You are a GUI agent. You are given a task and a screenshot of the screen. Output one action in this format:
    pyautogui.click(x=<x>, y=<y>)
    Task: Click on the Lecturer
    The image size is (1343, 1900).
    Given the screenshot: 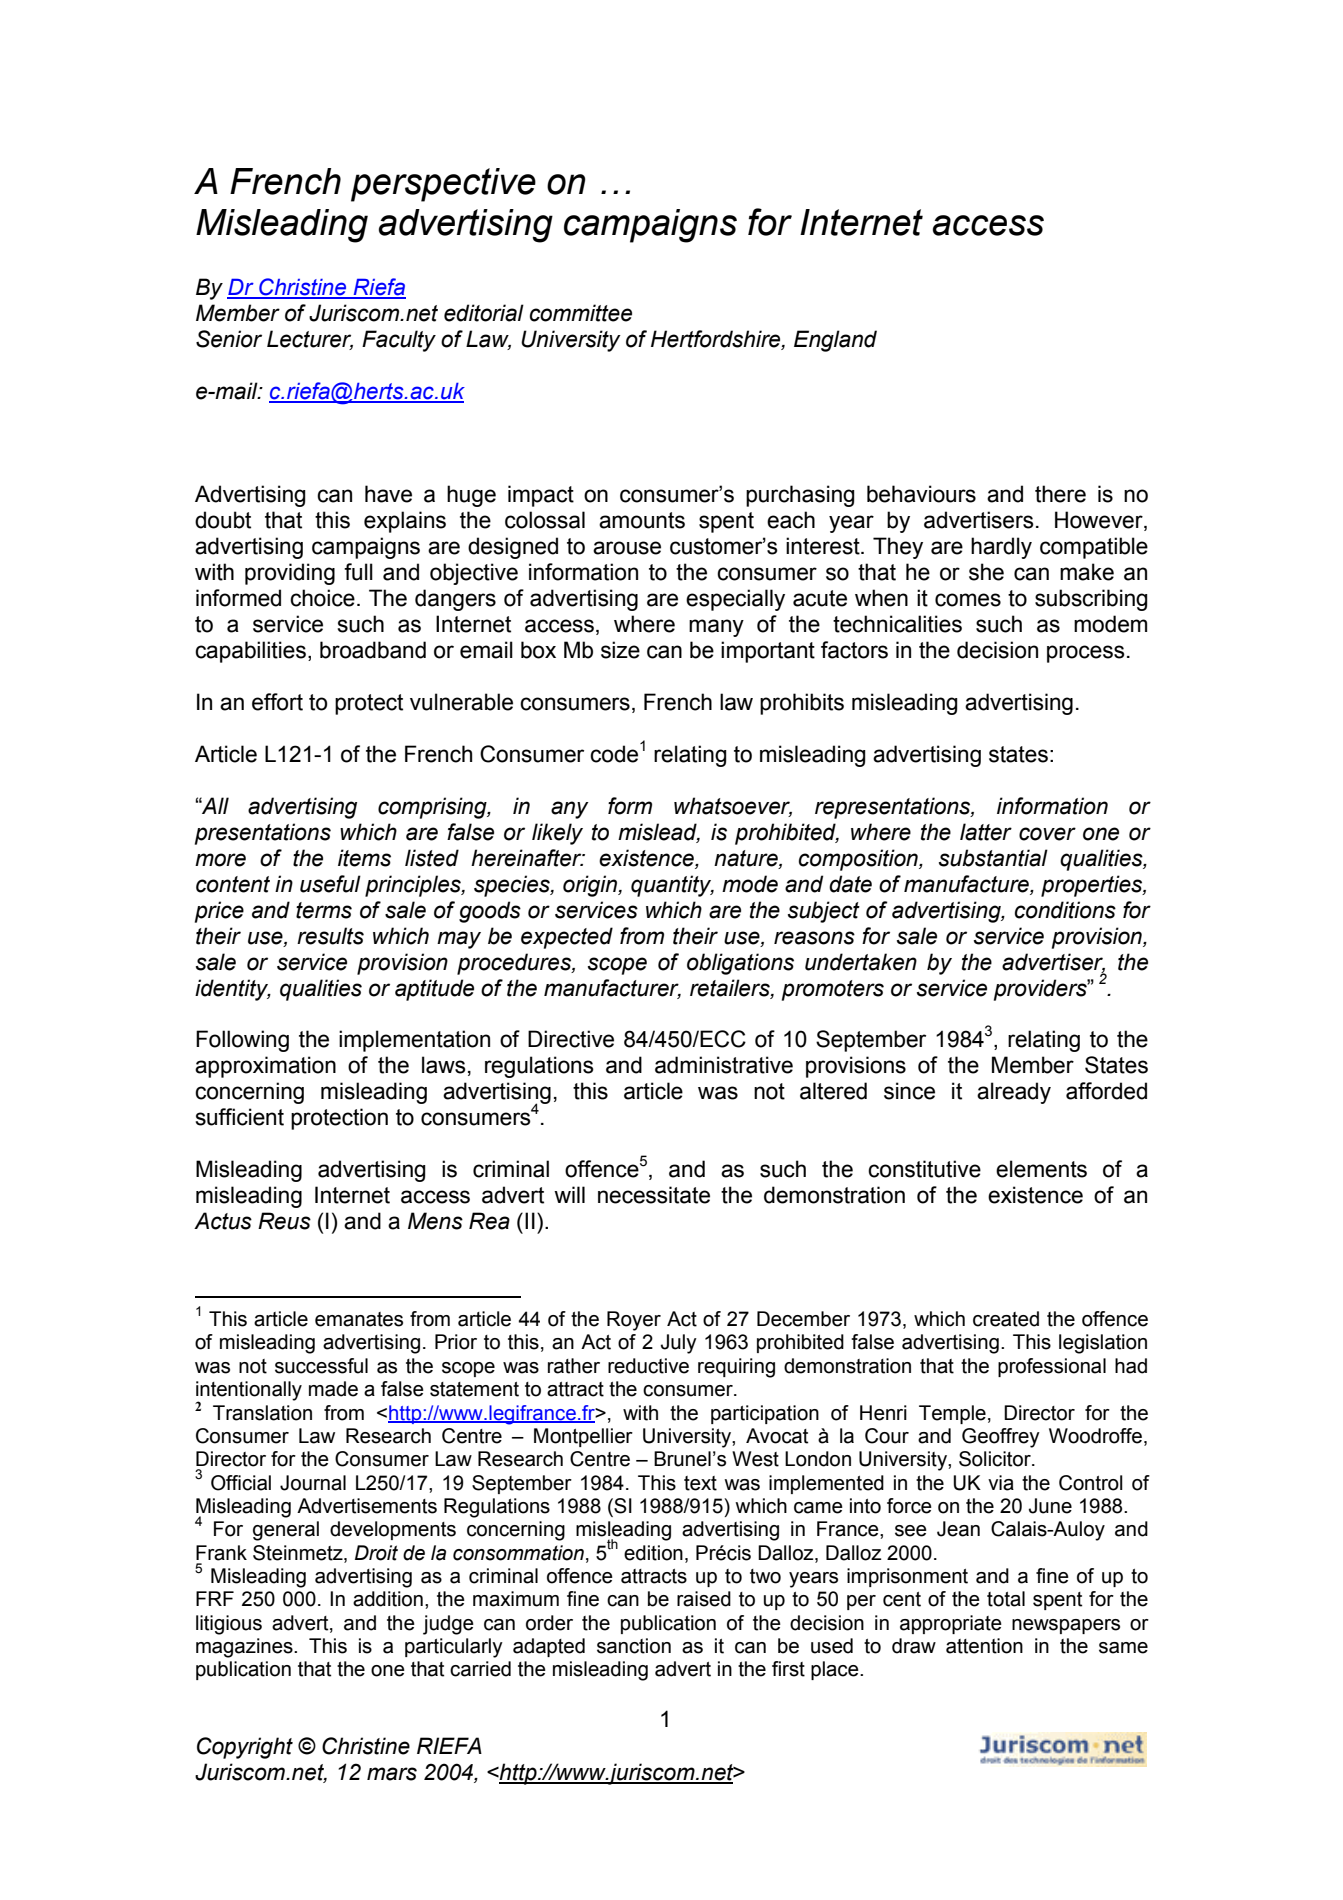 What is the action you would take?
    pyautogui.click(x=310, y=340)
